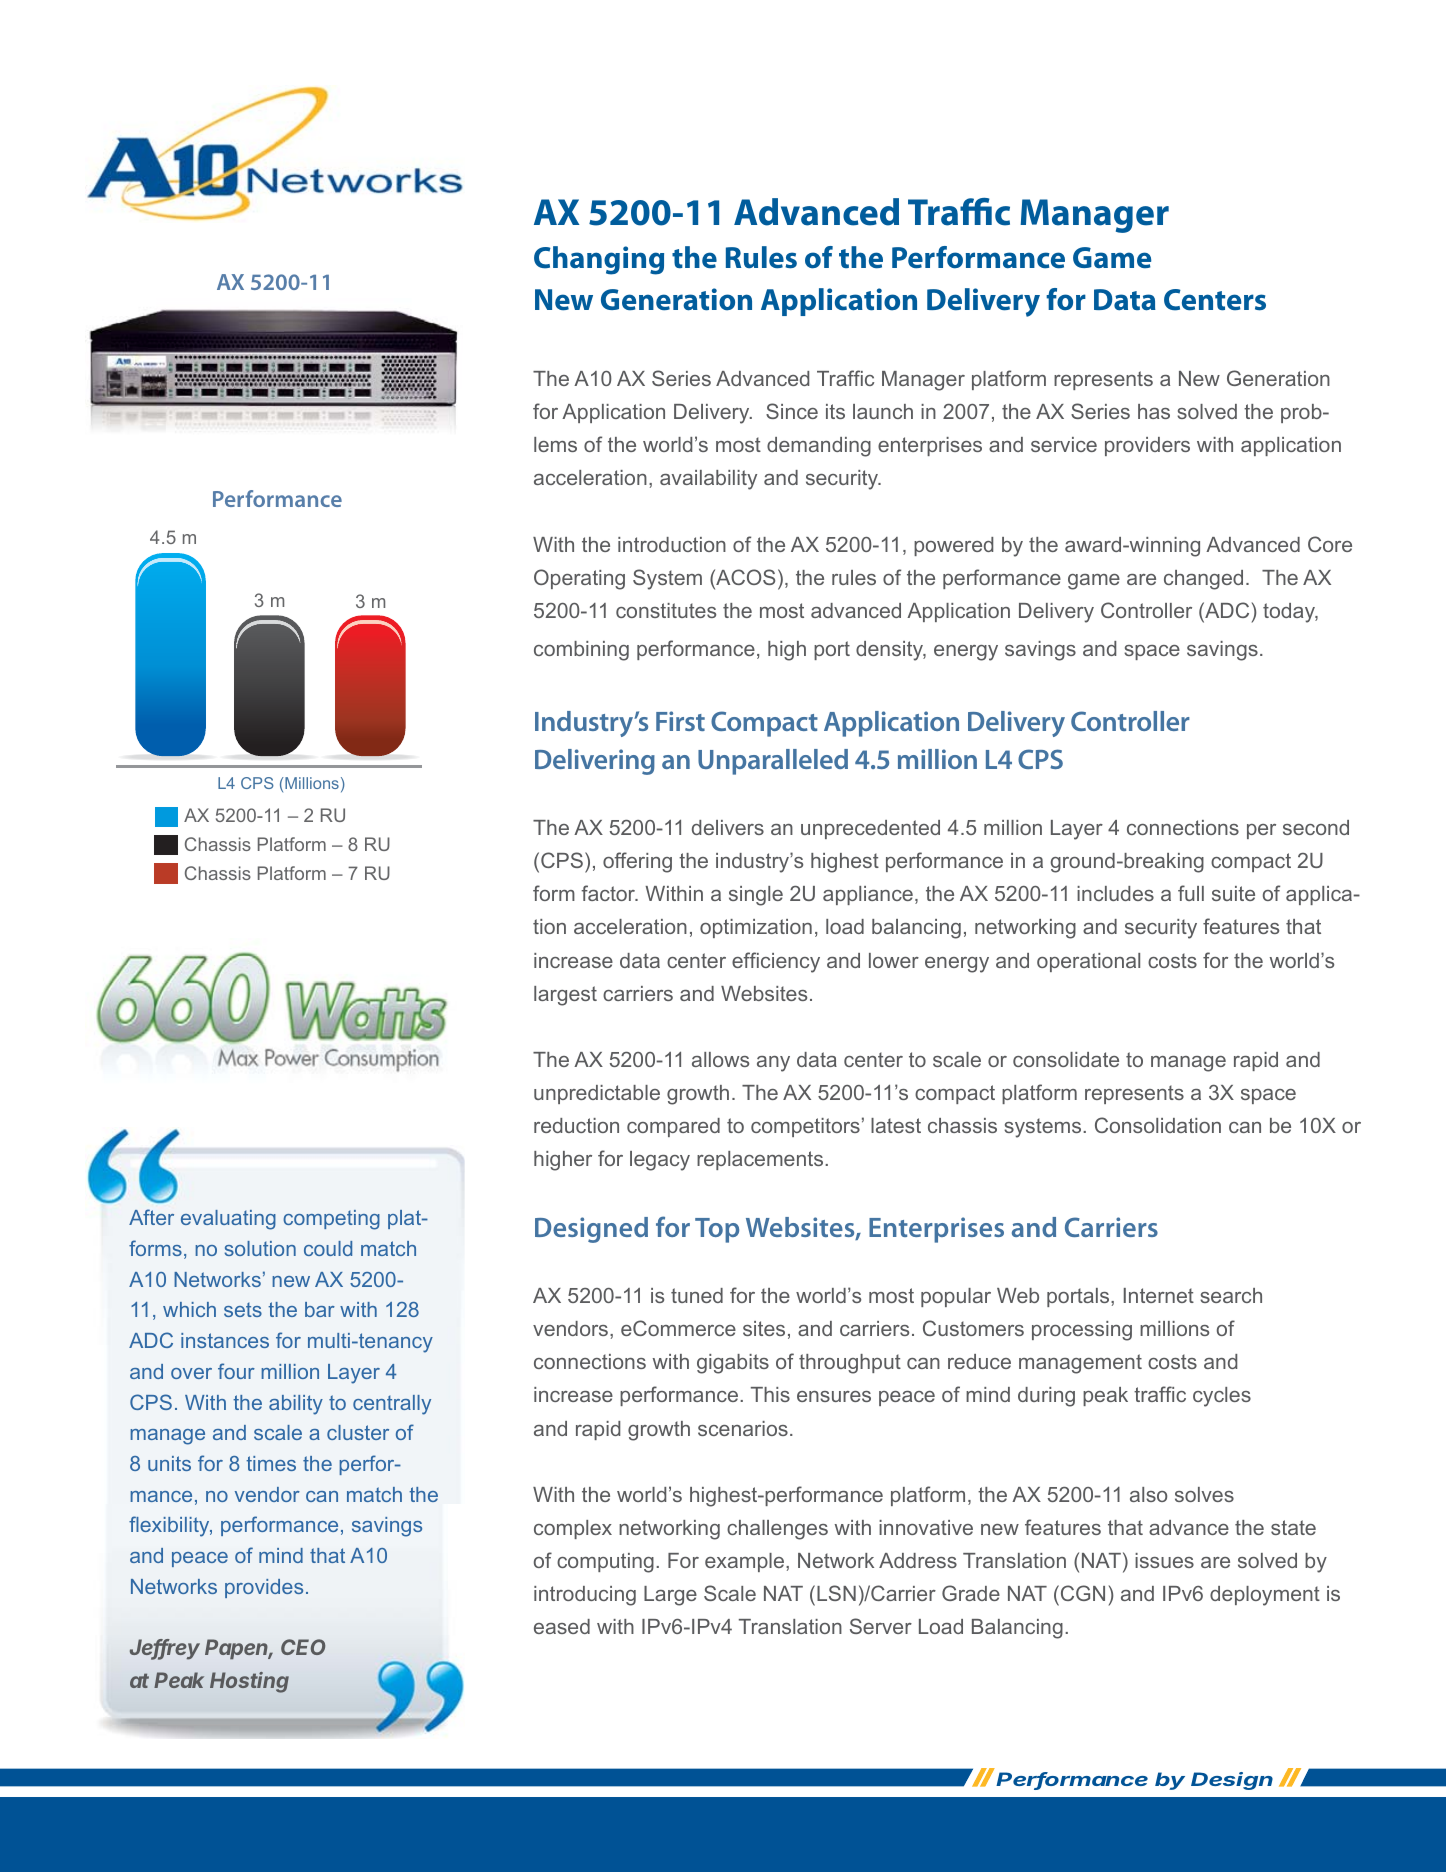  Describe the element at coordinates (599, 260) in the image. I see `Changing` at that location.
